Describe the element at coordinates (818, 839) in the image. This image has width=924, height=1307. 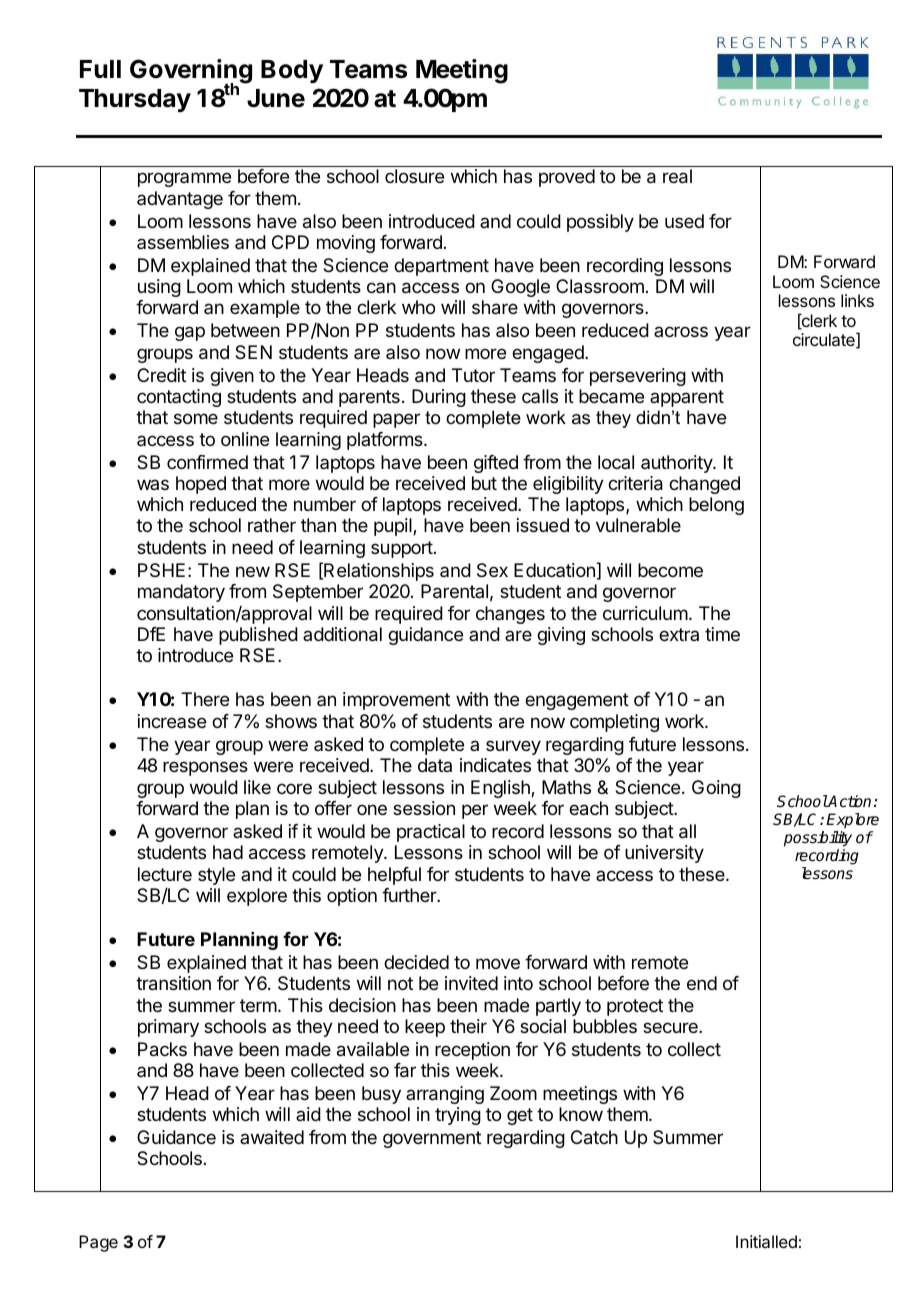
I see `possibility` at that location.
